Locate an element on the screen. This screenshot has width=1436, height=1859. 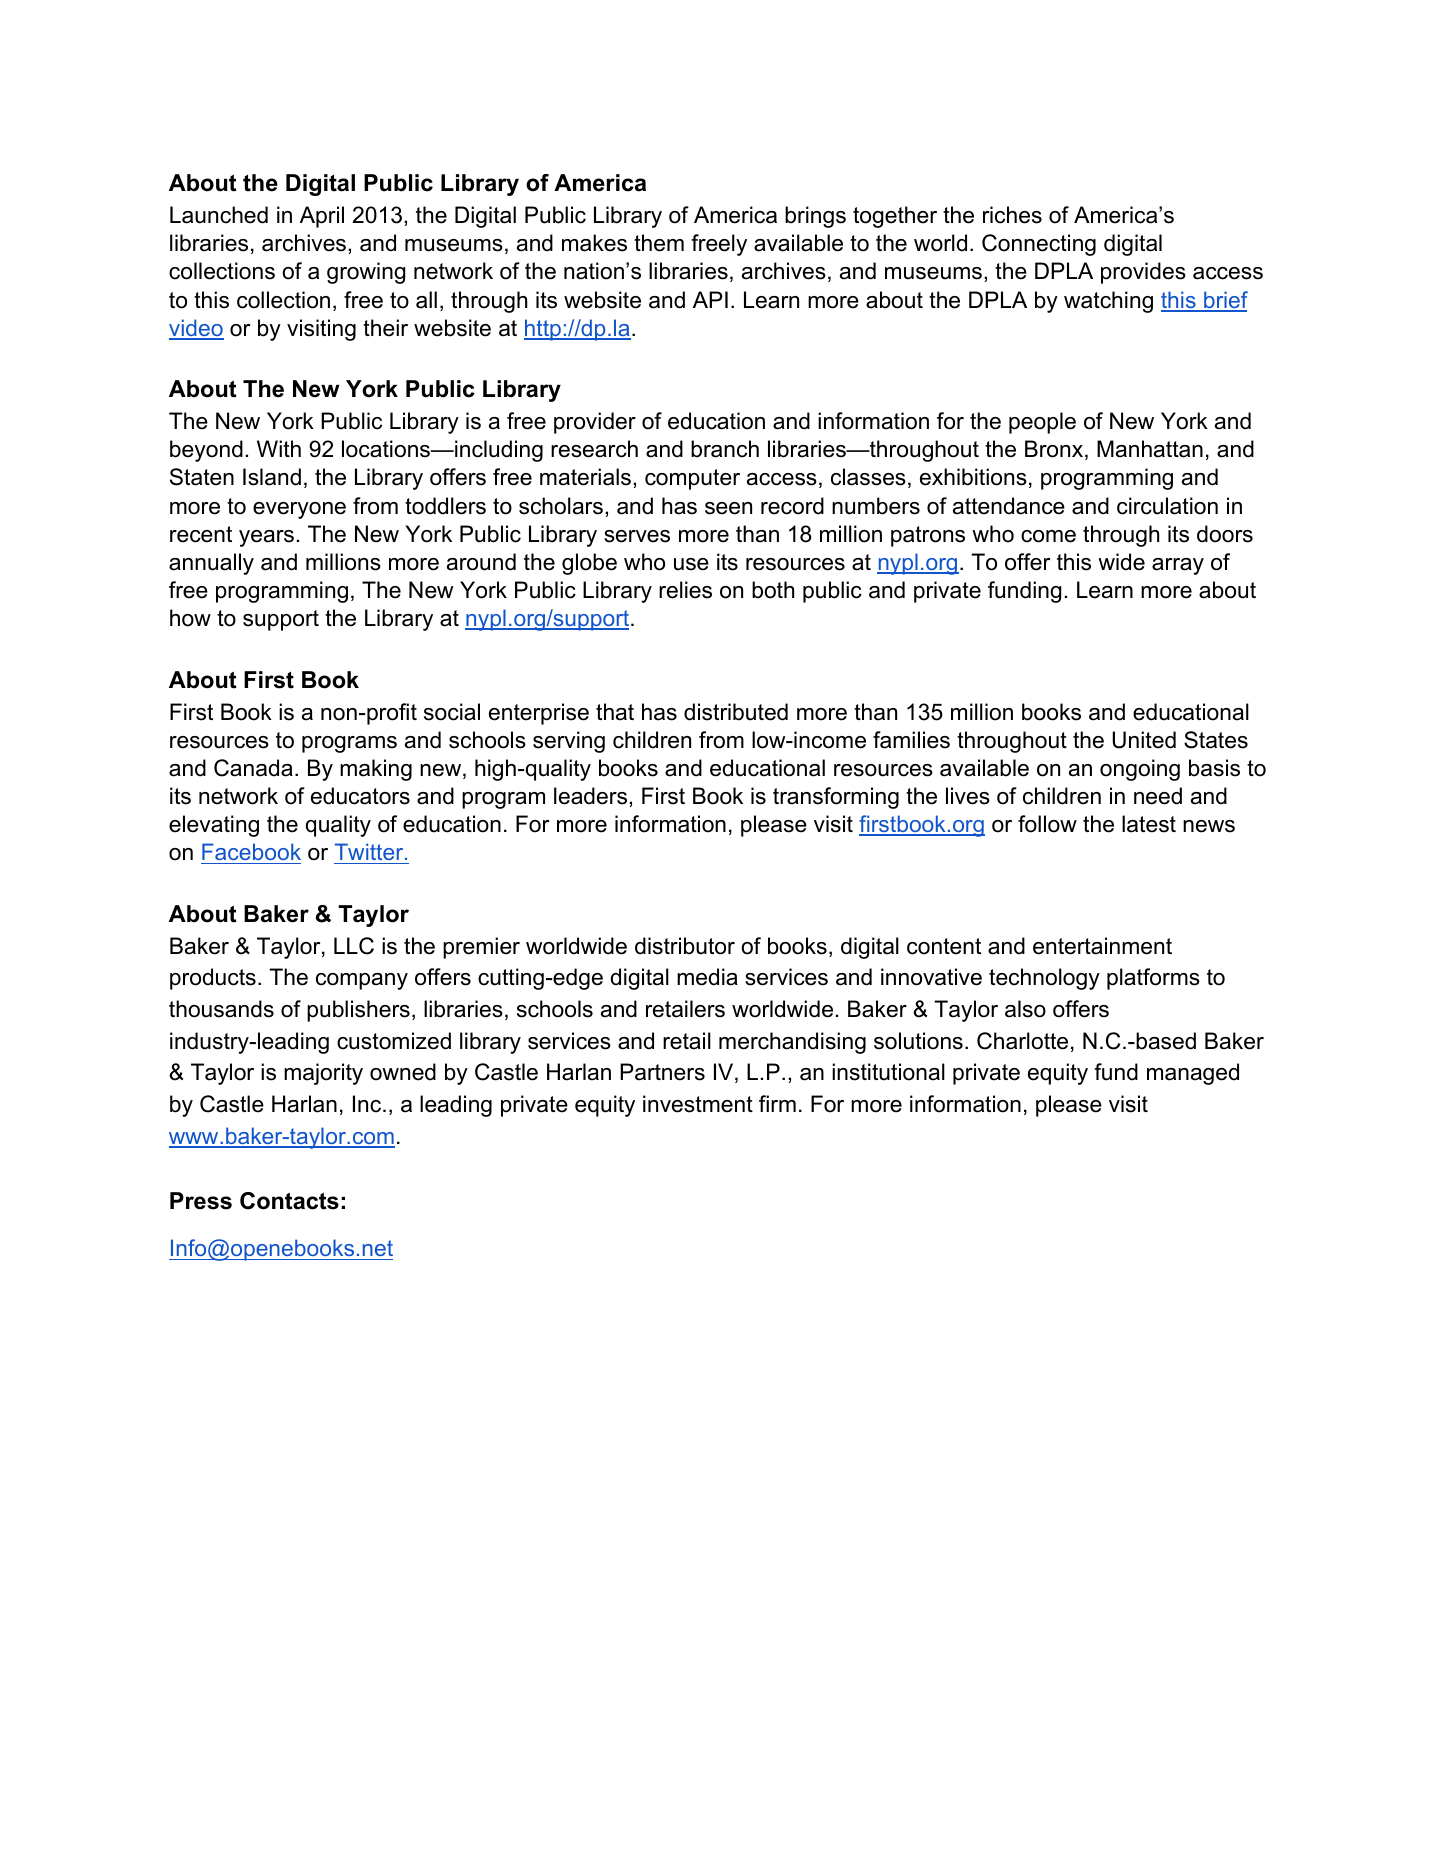
array is located at coordinates (1178, 566).
